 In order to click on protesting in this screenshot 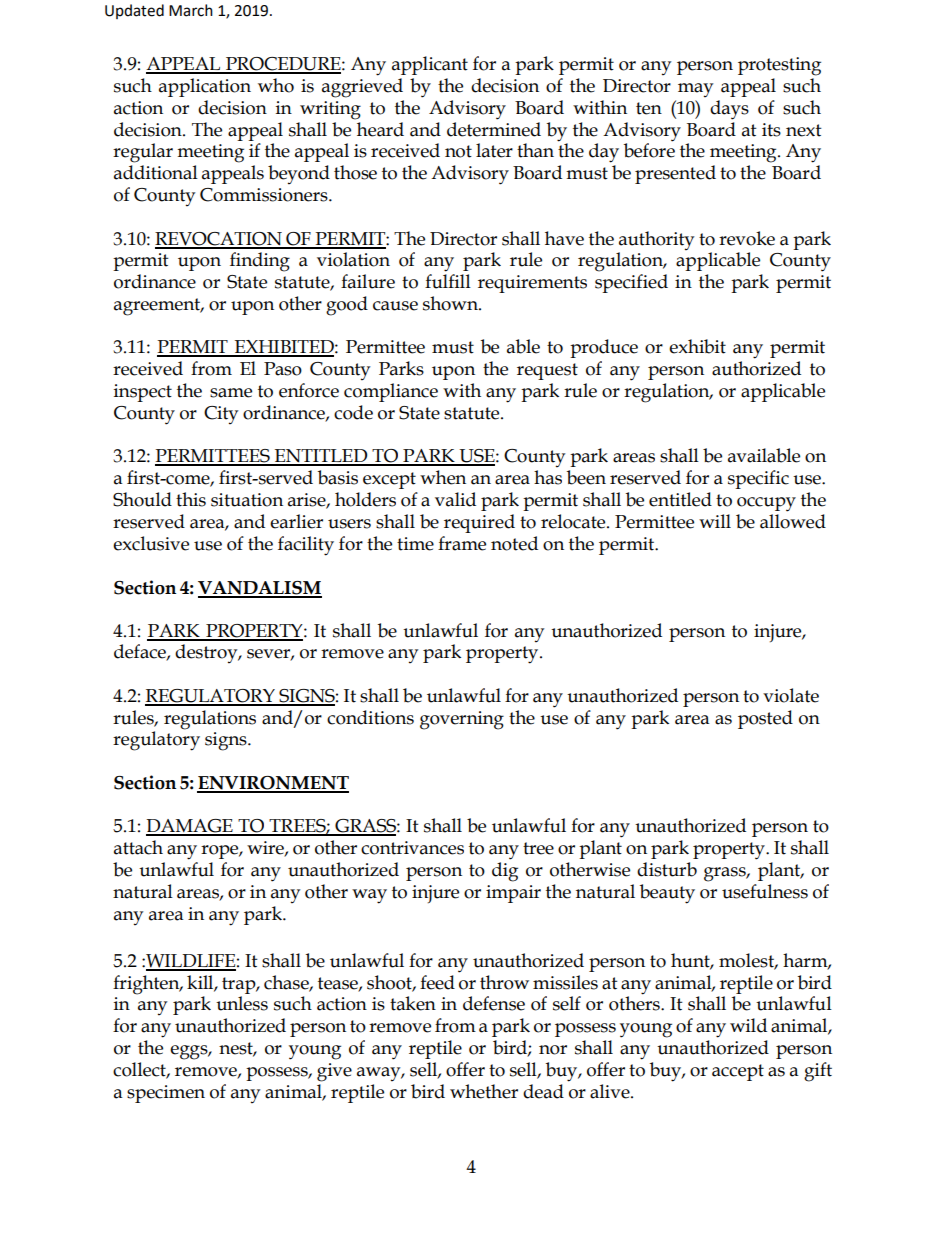, I will do `click(779, 66)`.
